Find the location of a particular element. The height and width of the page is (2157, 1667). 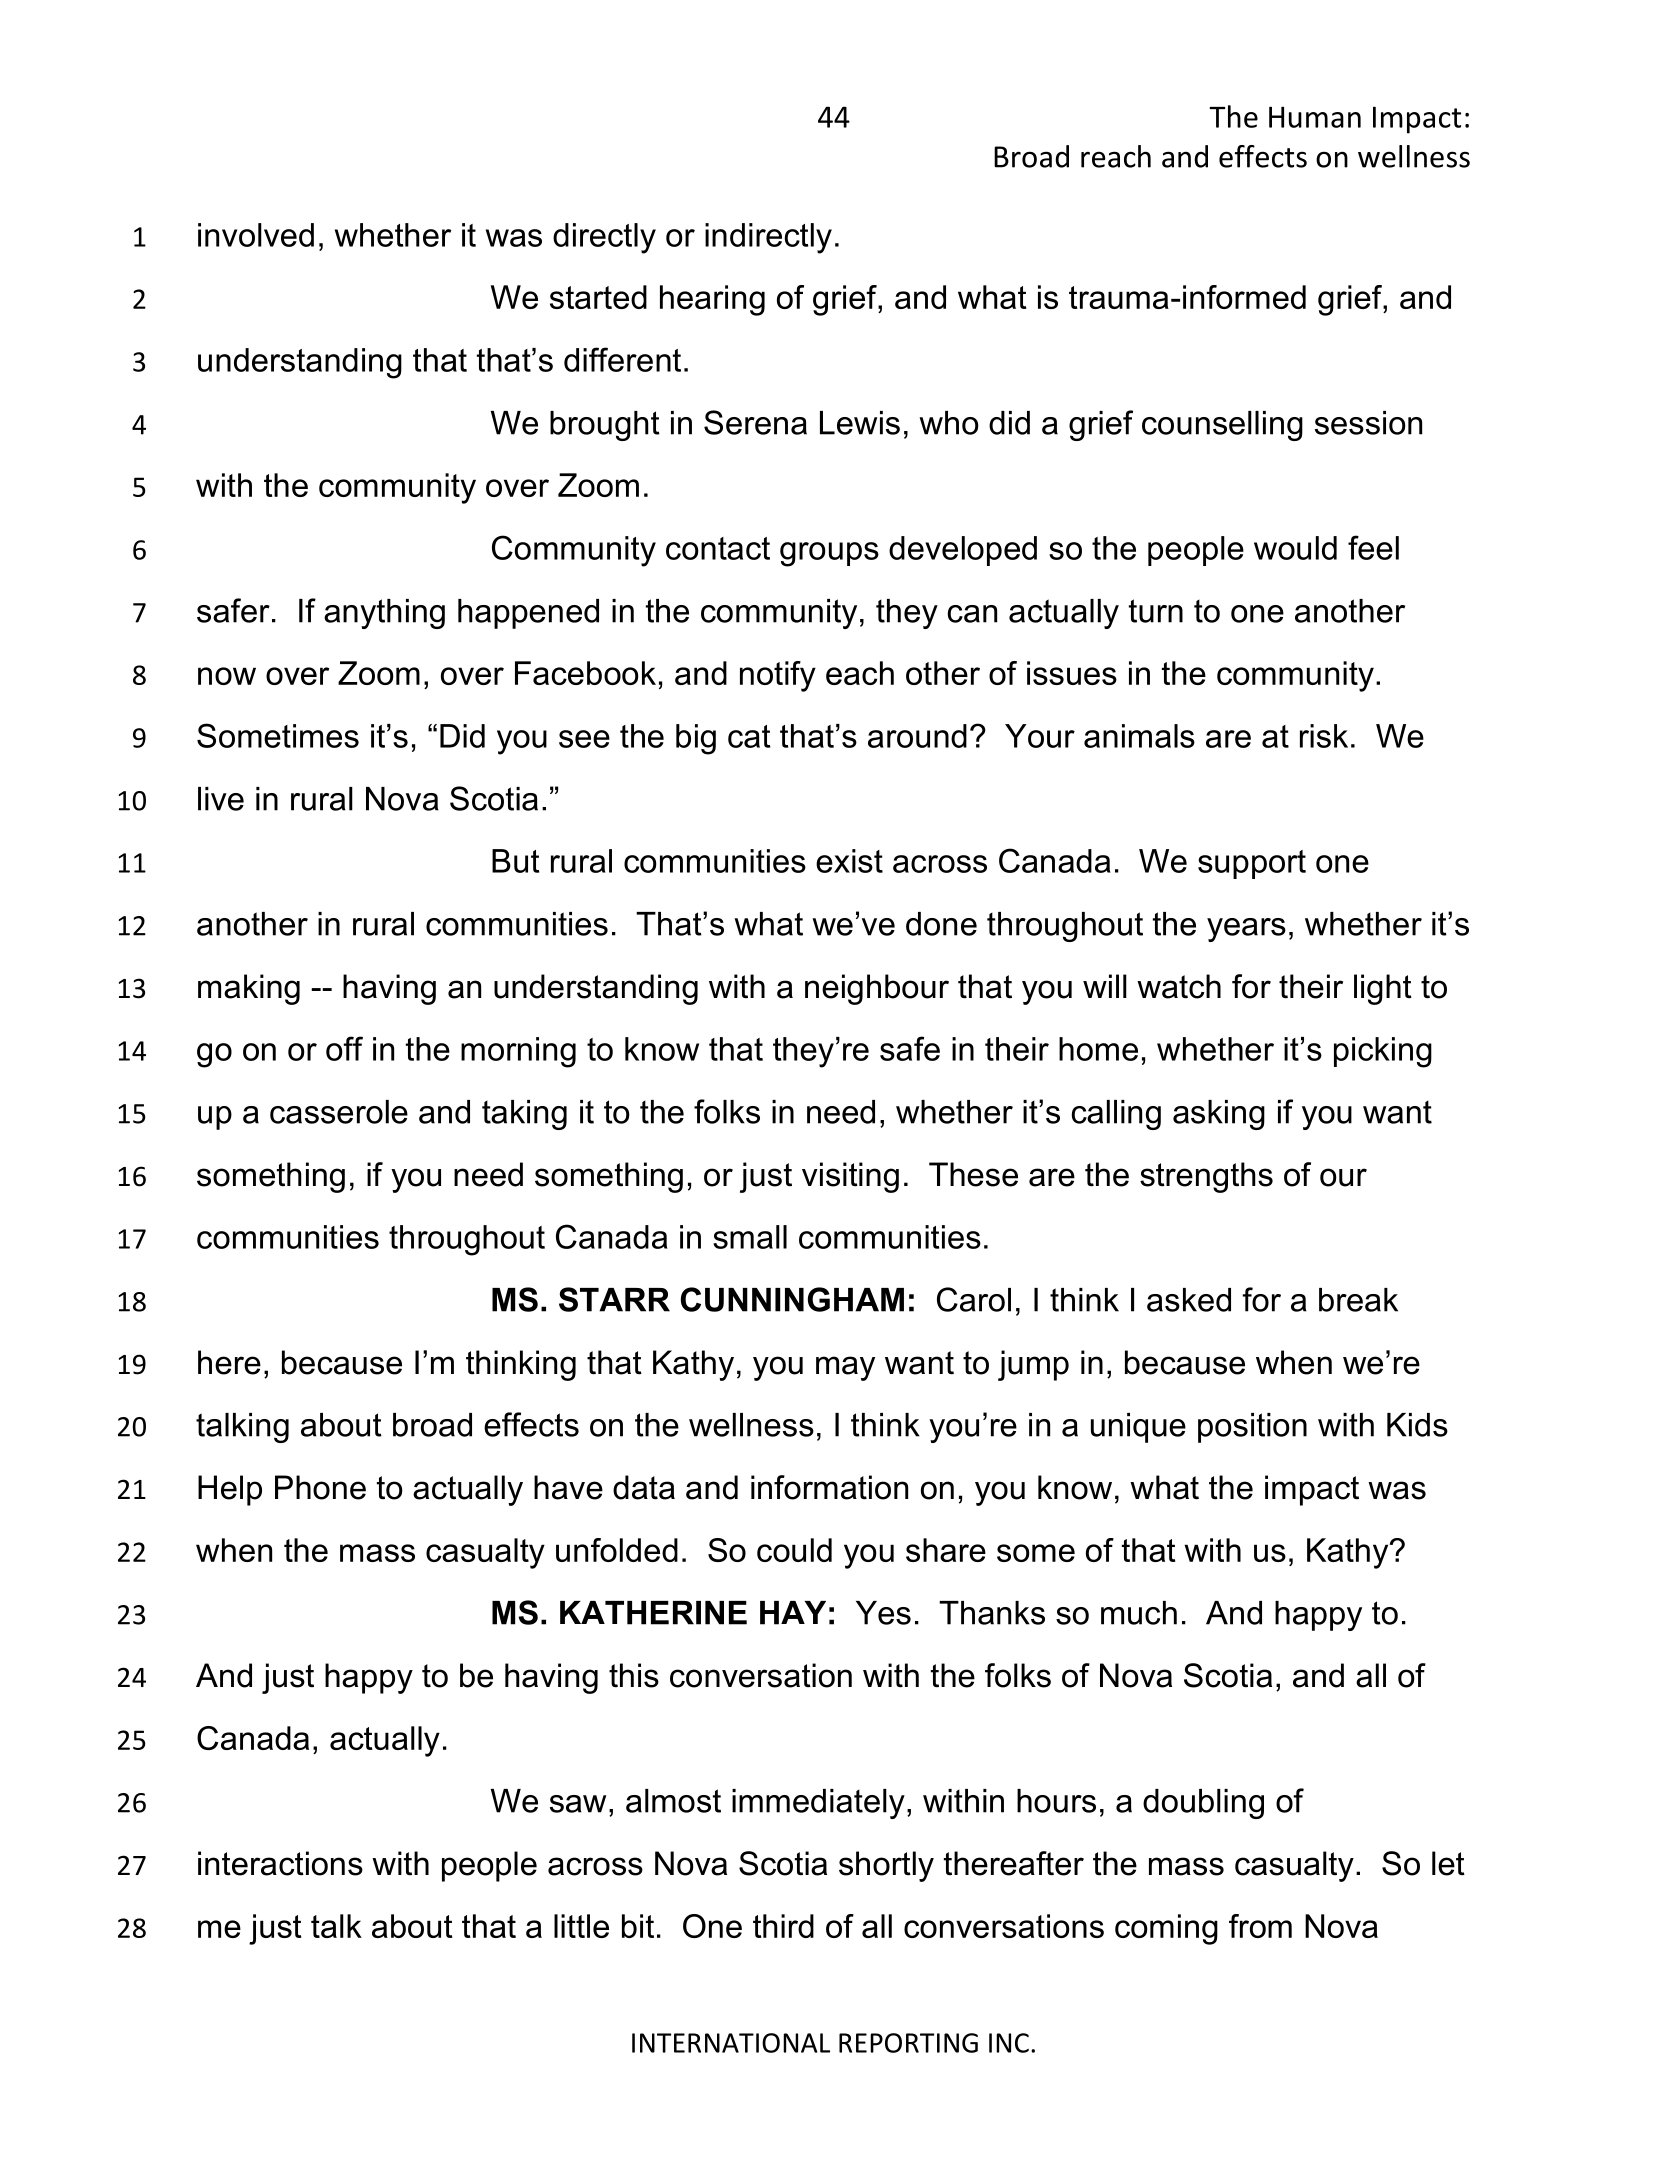

picking is located at coordinates (1383, 1052).
